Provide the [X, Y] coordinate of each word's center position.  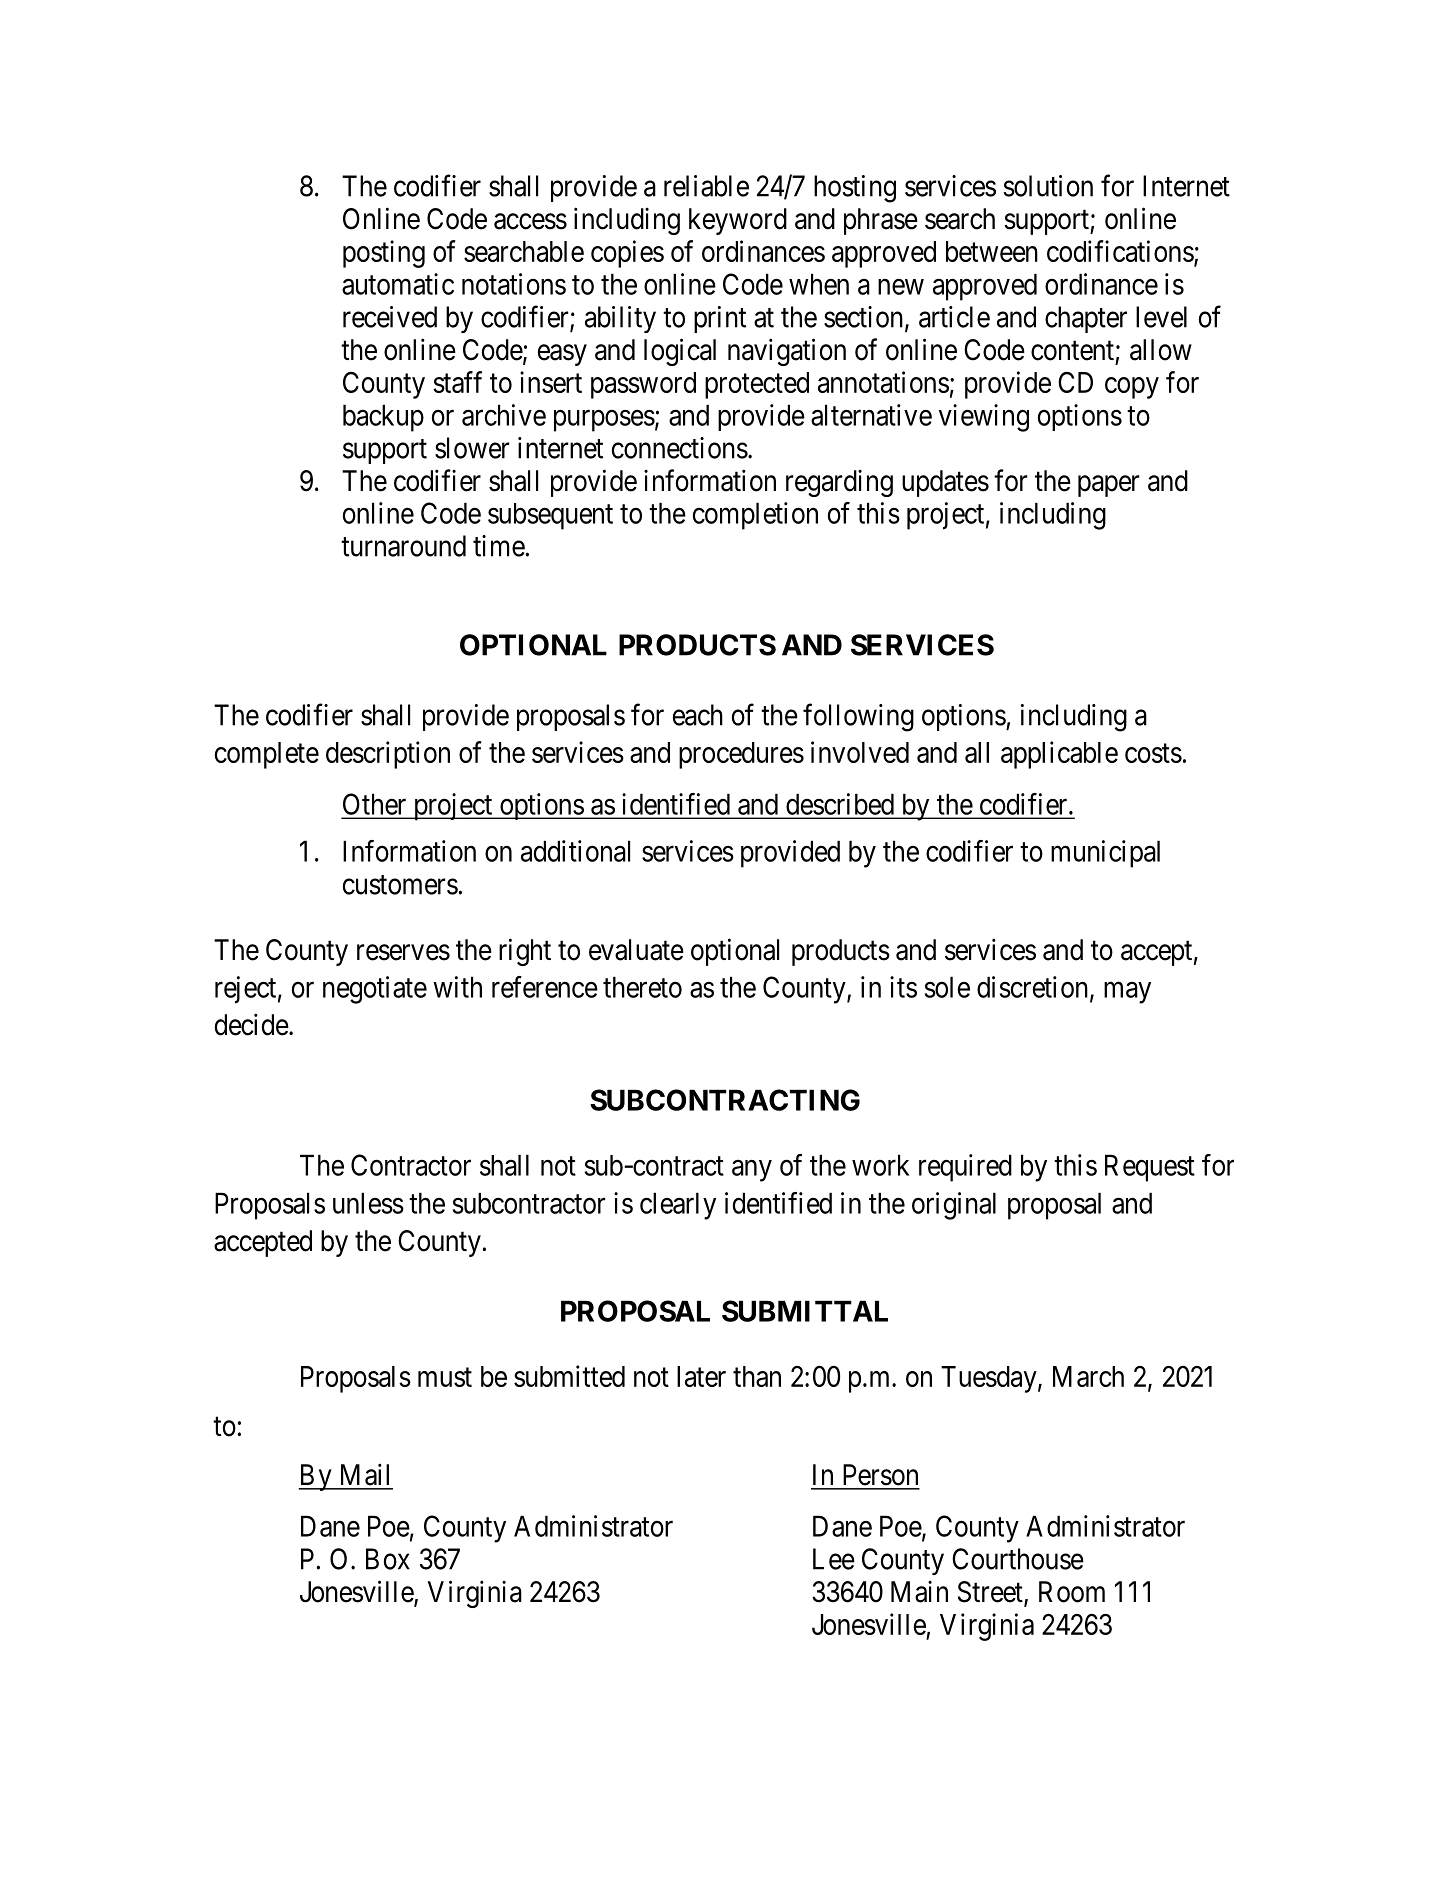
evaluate [636, 950]
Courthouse [1018, 1559]
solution [1048, 186]
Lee [834, 1559]
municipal [1105, 854]
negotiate [375, 990]
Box [388, 1559]
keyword [738, 221]
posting [384, 254]
